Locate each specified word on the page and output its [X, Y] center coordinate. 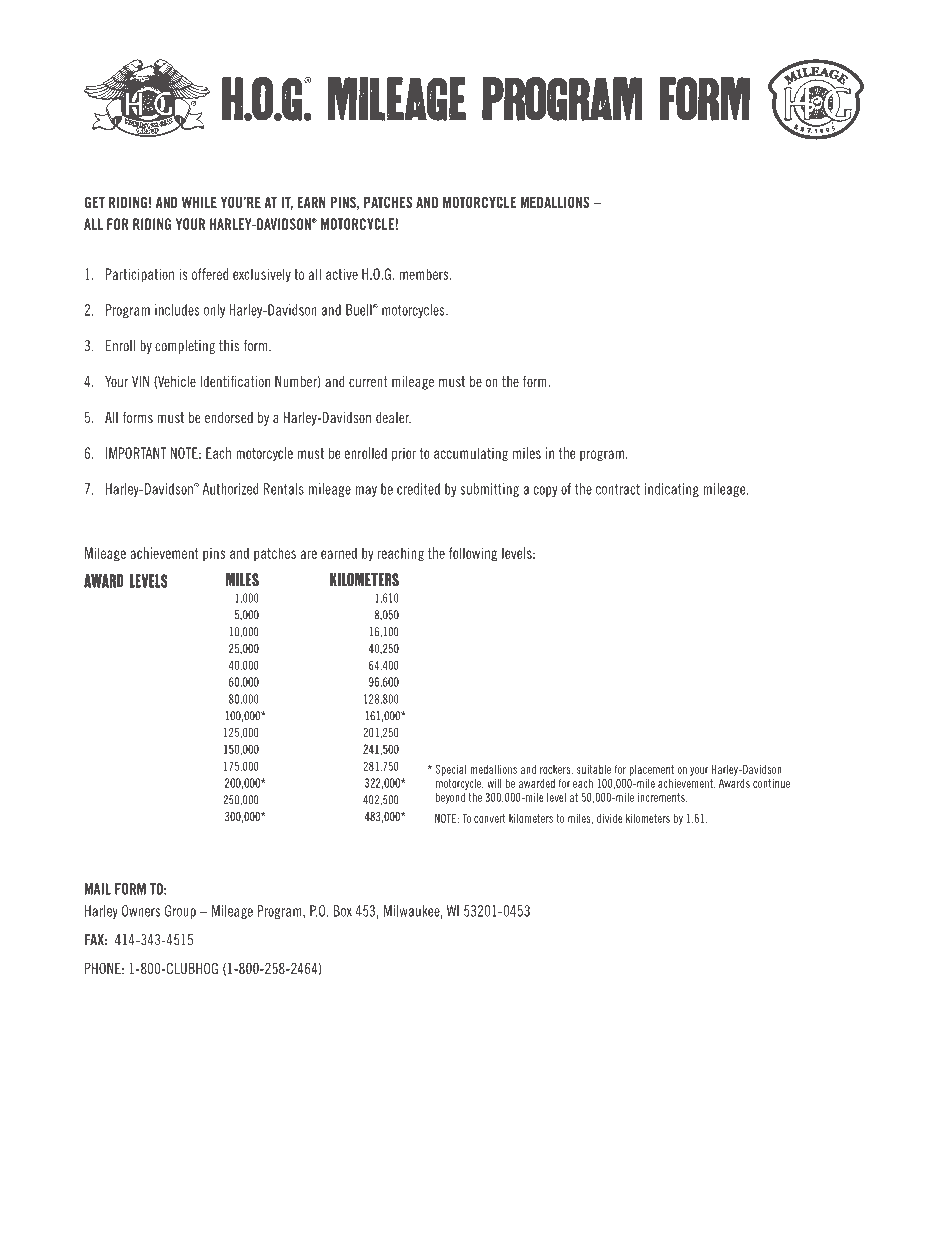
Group [180, 912]
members [425, 274]
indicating [672, 490]
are [309, 554]
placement [651, 770]
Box [343, 911]
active [342, 274]
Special [451, 770]
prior [404, 454]
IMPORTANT [136, 453]
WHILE [199, 202]
